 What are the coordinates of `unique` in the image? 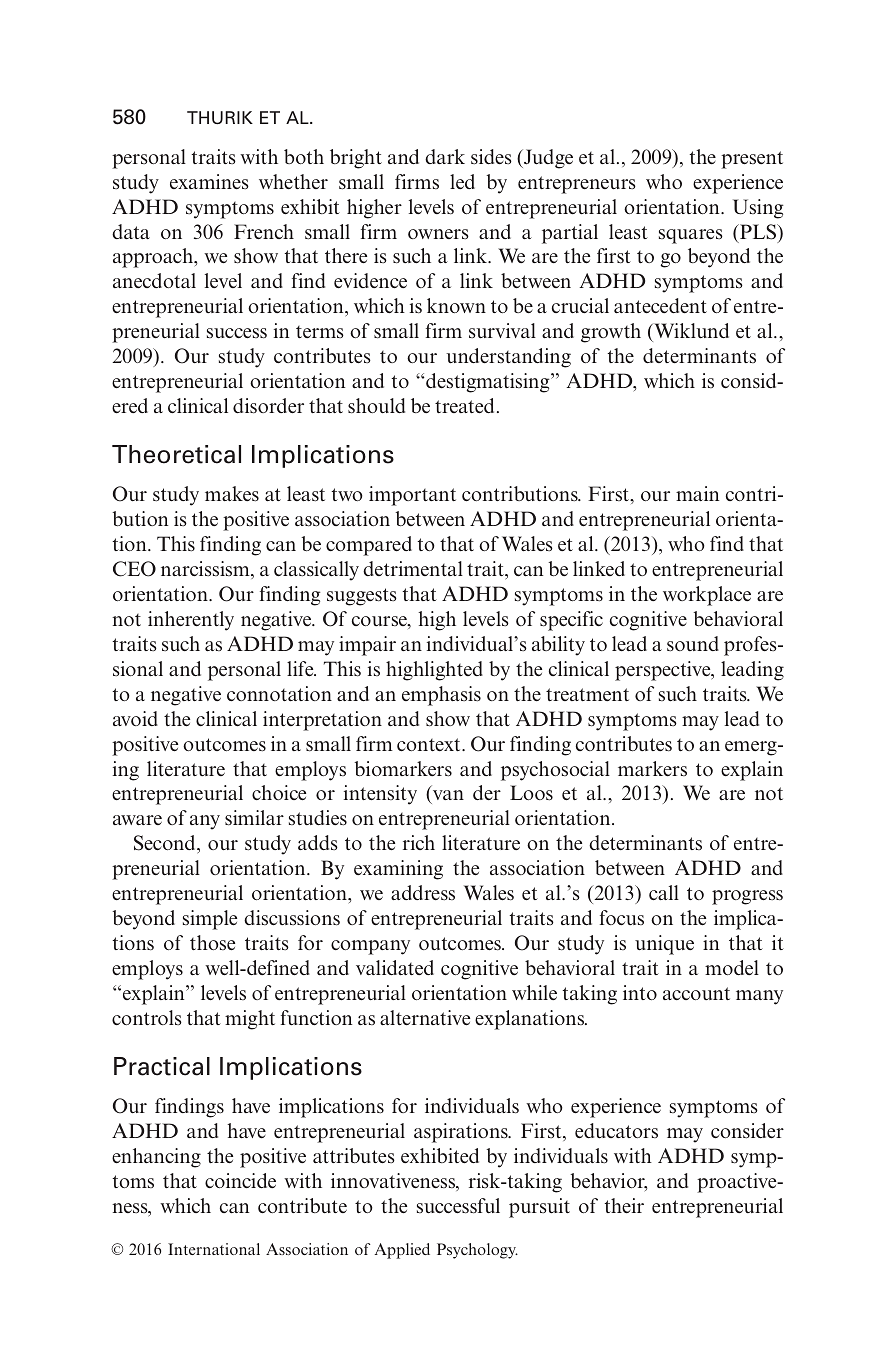 It's located at (664, 945).
